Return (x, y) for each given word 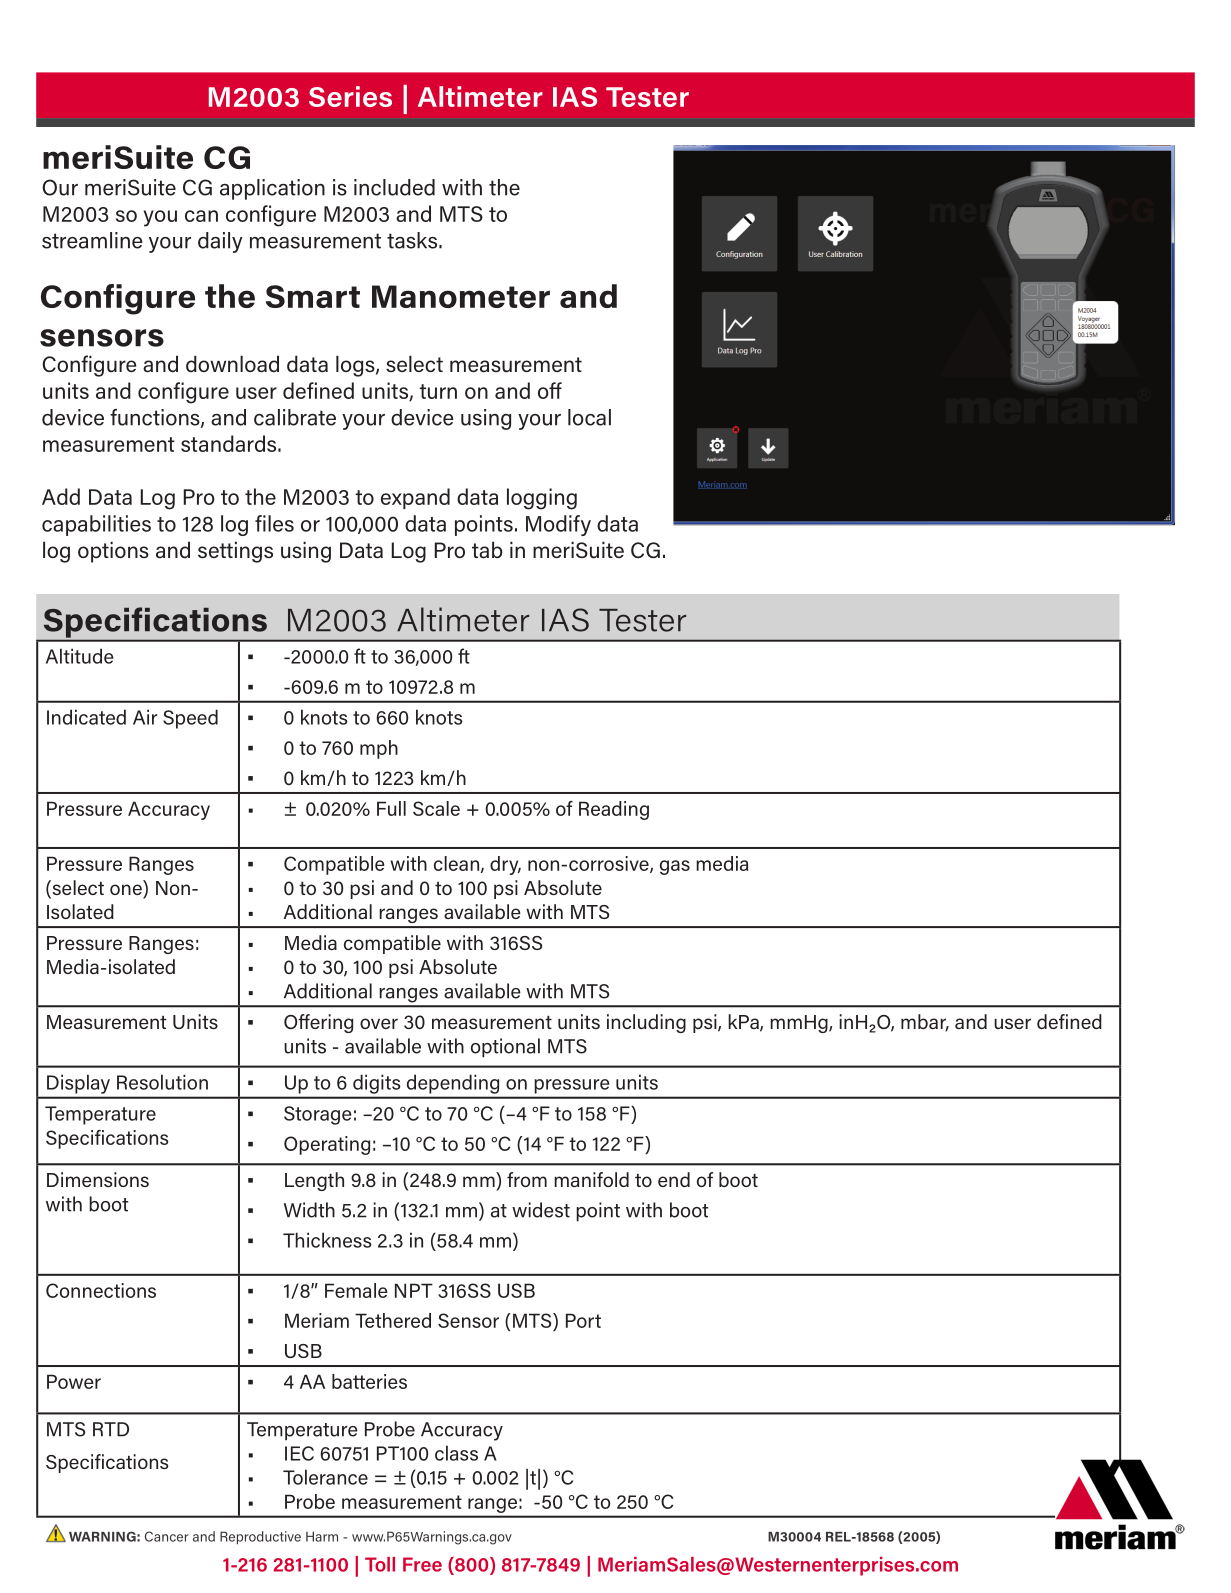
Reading (614, 810)
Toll (380, 1564)
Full (391, 808)
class (456, 1453)
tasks (413, 240)
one (127, 891)
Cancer (167, 1536)
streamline (92, 240)
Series (350, 96)
